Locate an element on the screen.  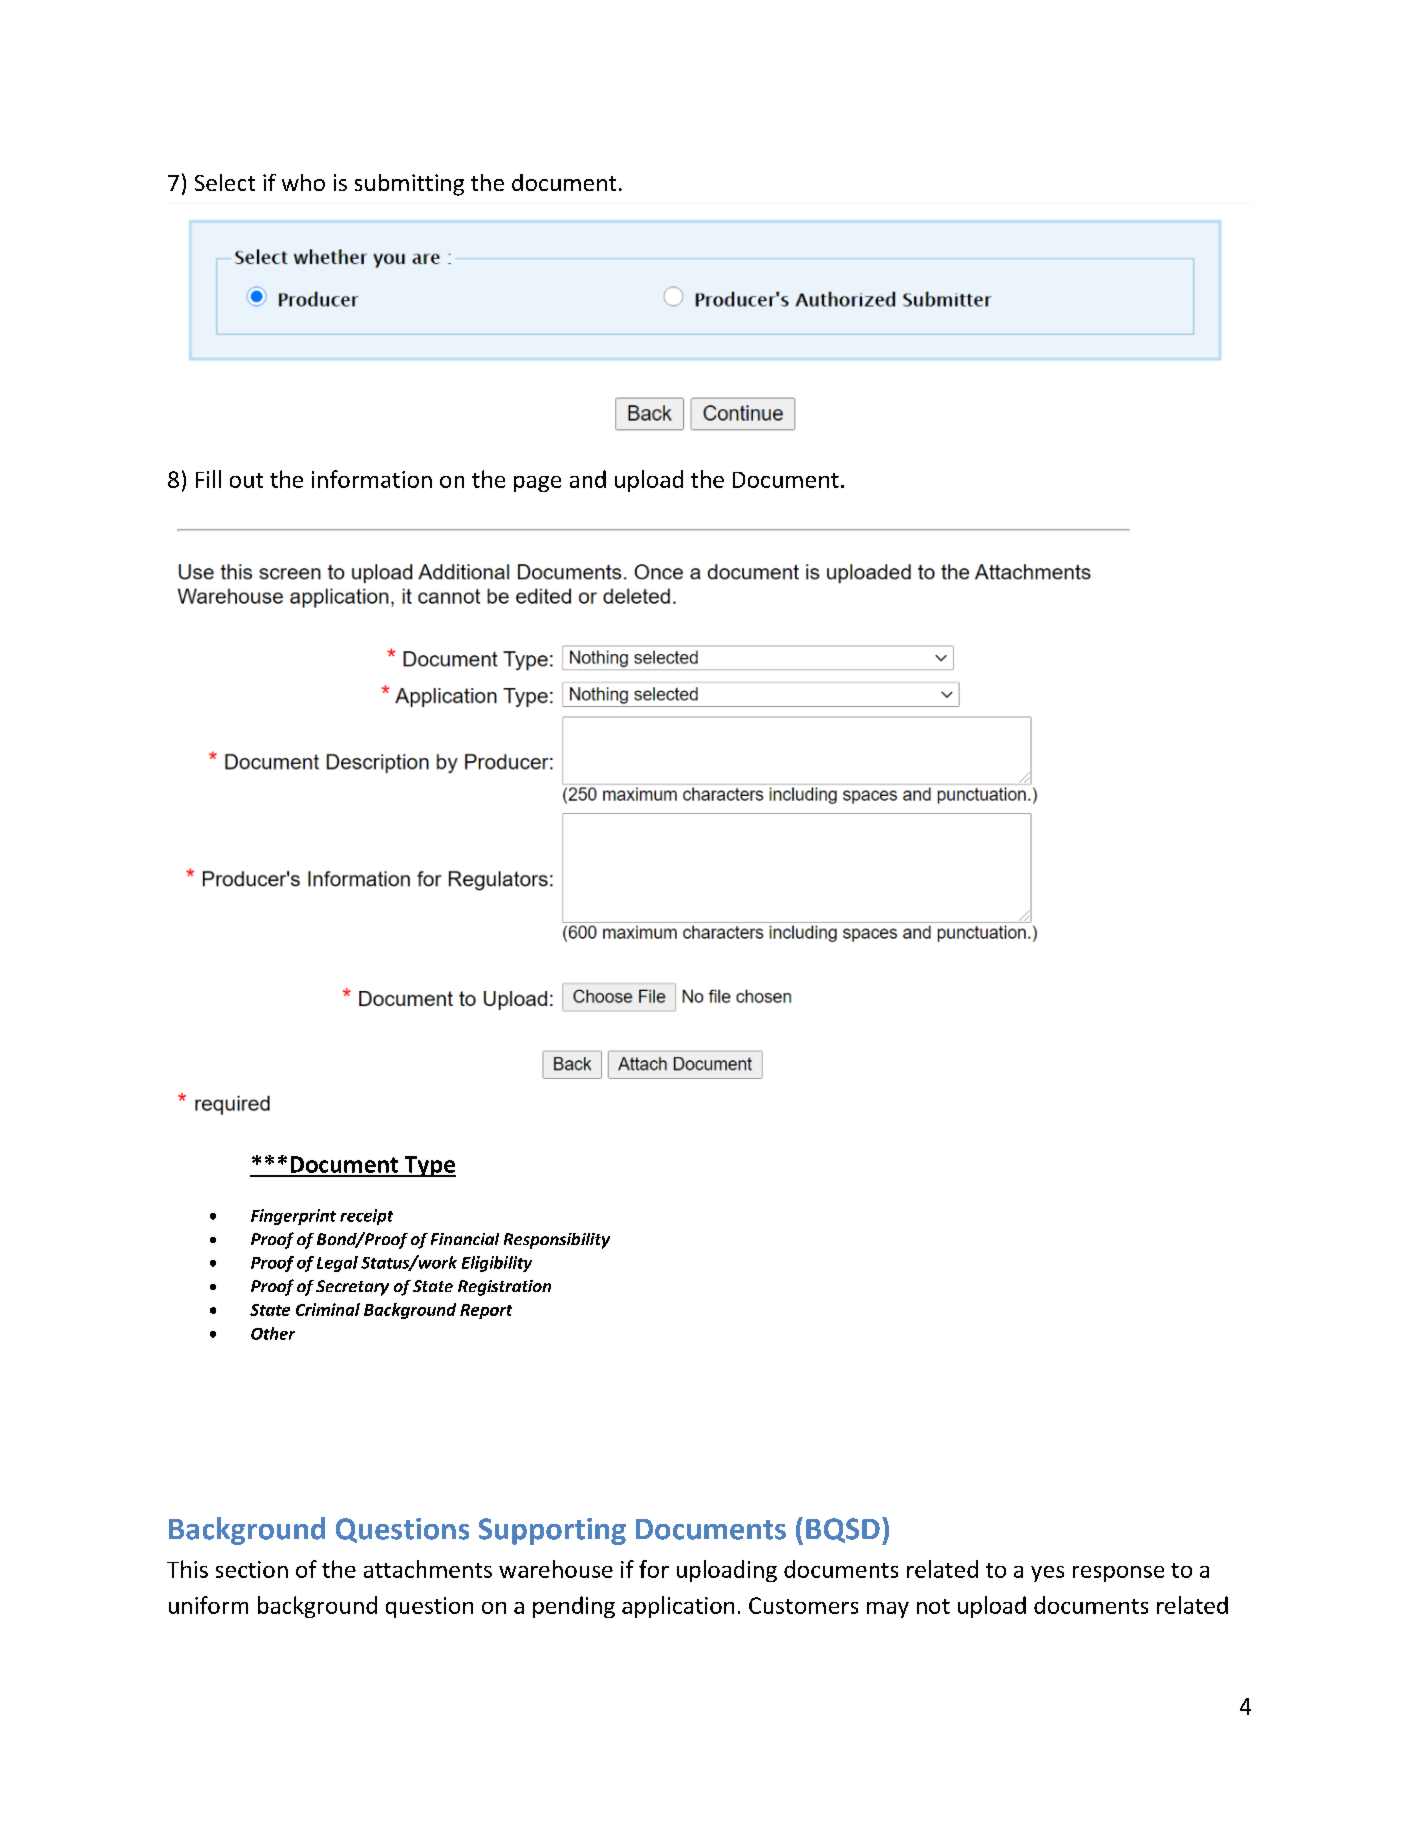
and is located at coordinates (588, 479).
